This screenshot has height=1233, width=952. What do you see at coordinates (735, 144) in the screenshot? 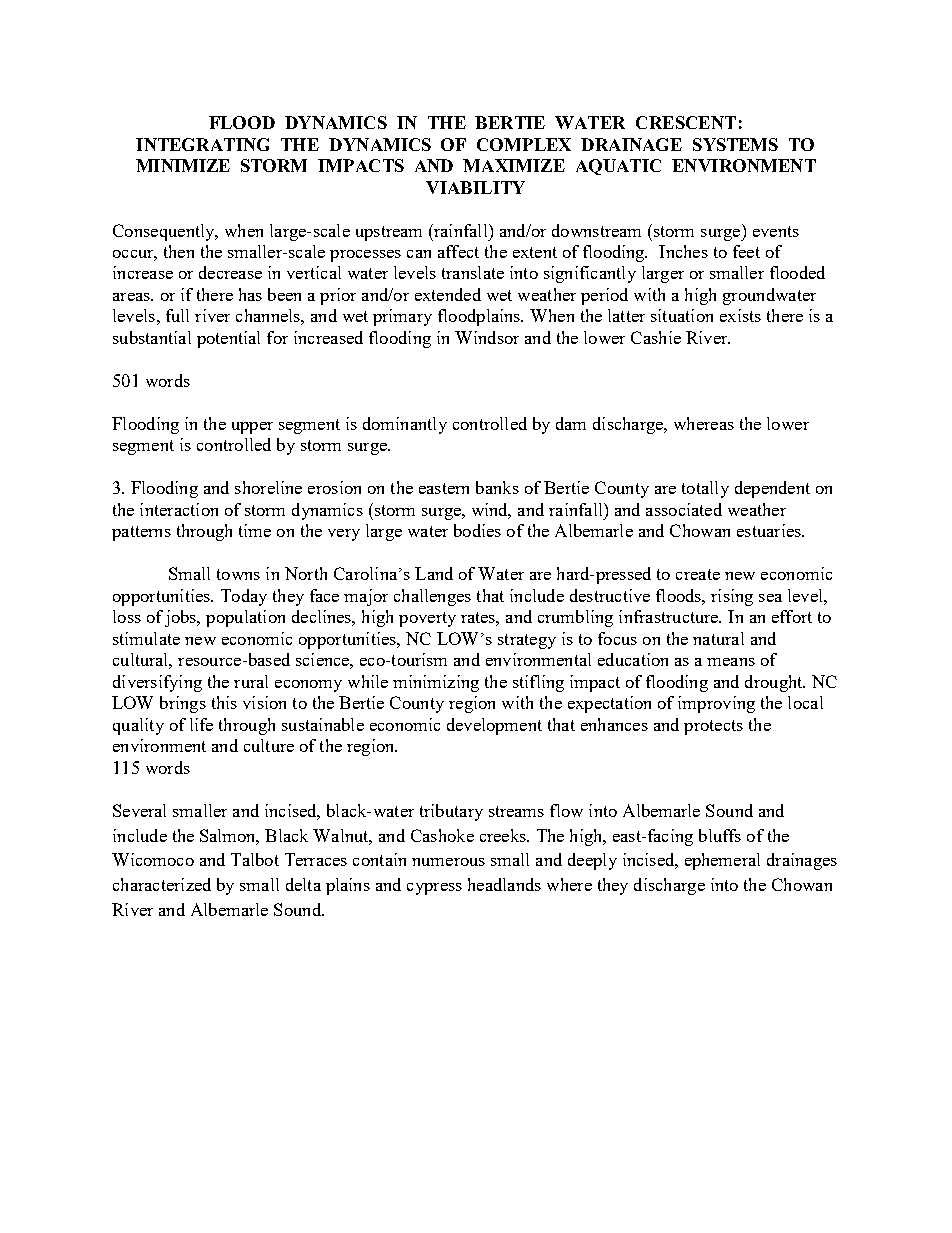
I see `SYSTEMS` at bounding box center [735, 144].
